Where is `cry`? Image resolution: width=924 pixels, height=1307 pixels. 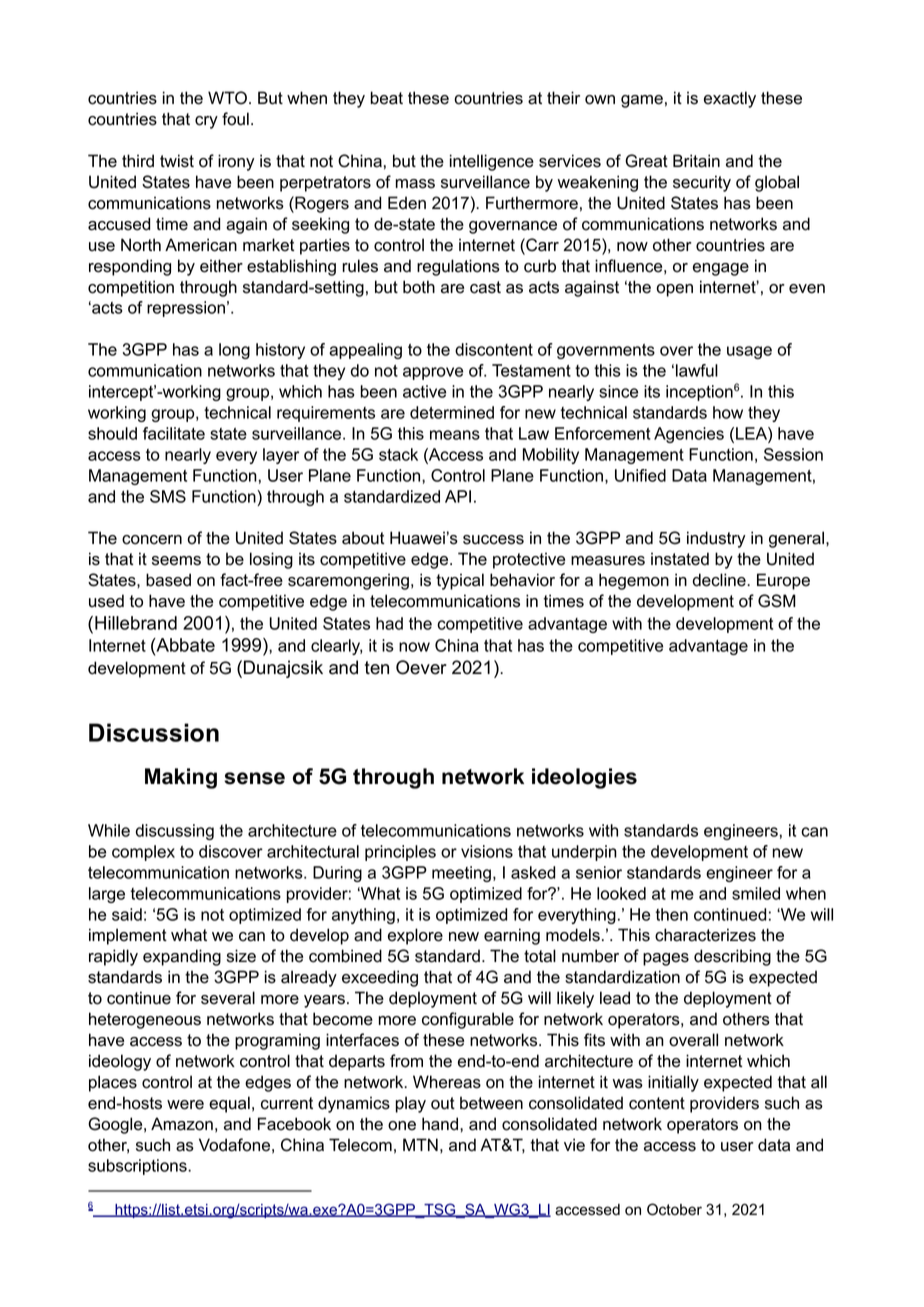 cry is located at coordinates (206, 122).
